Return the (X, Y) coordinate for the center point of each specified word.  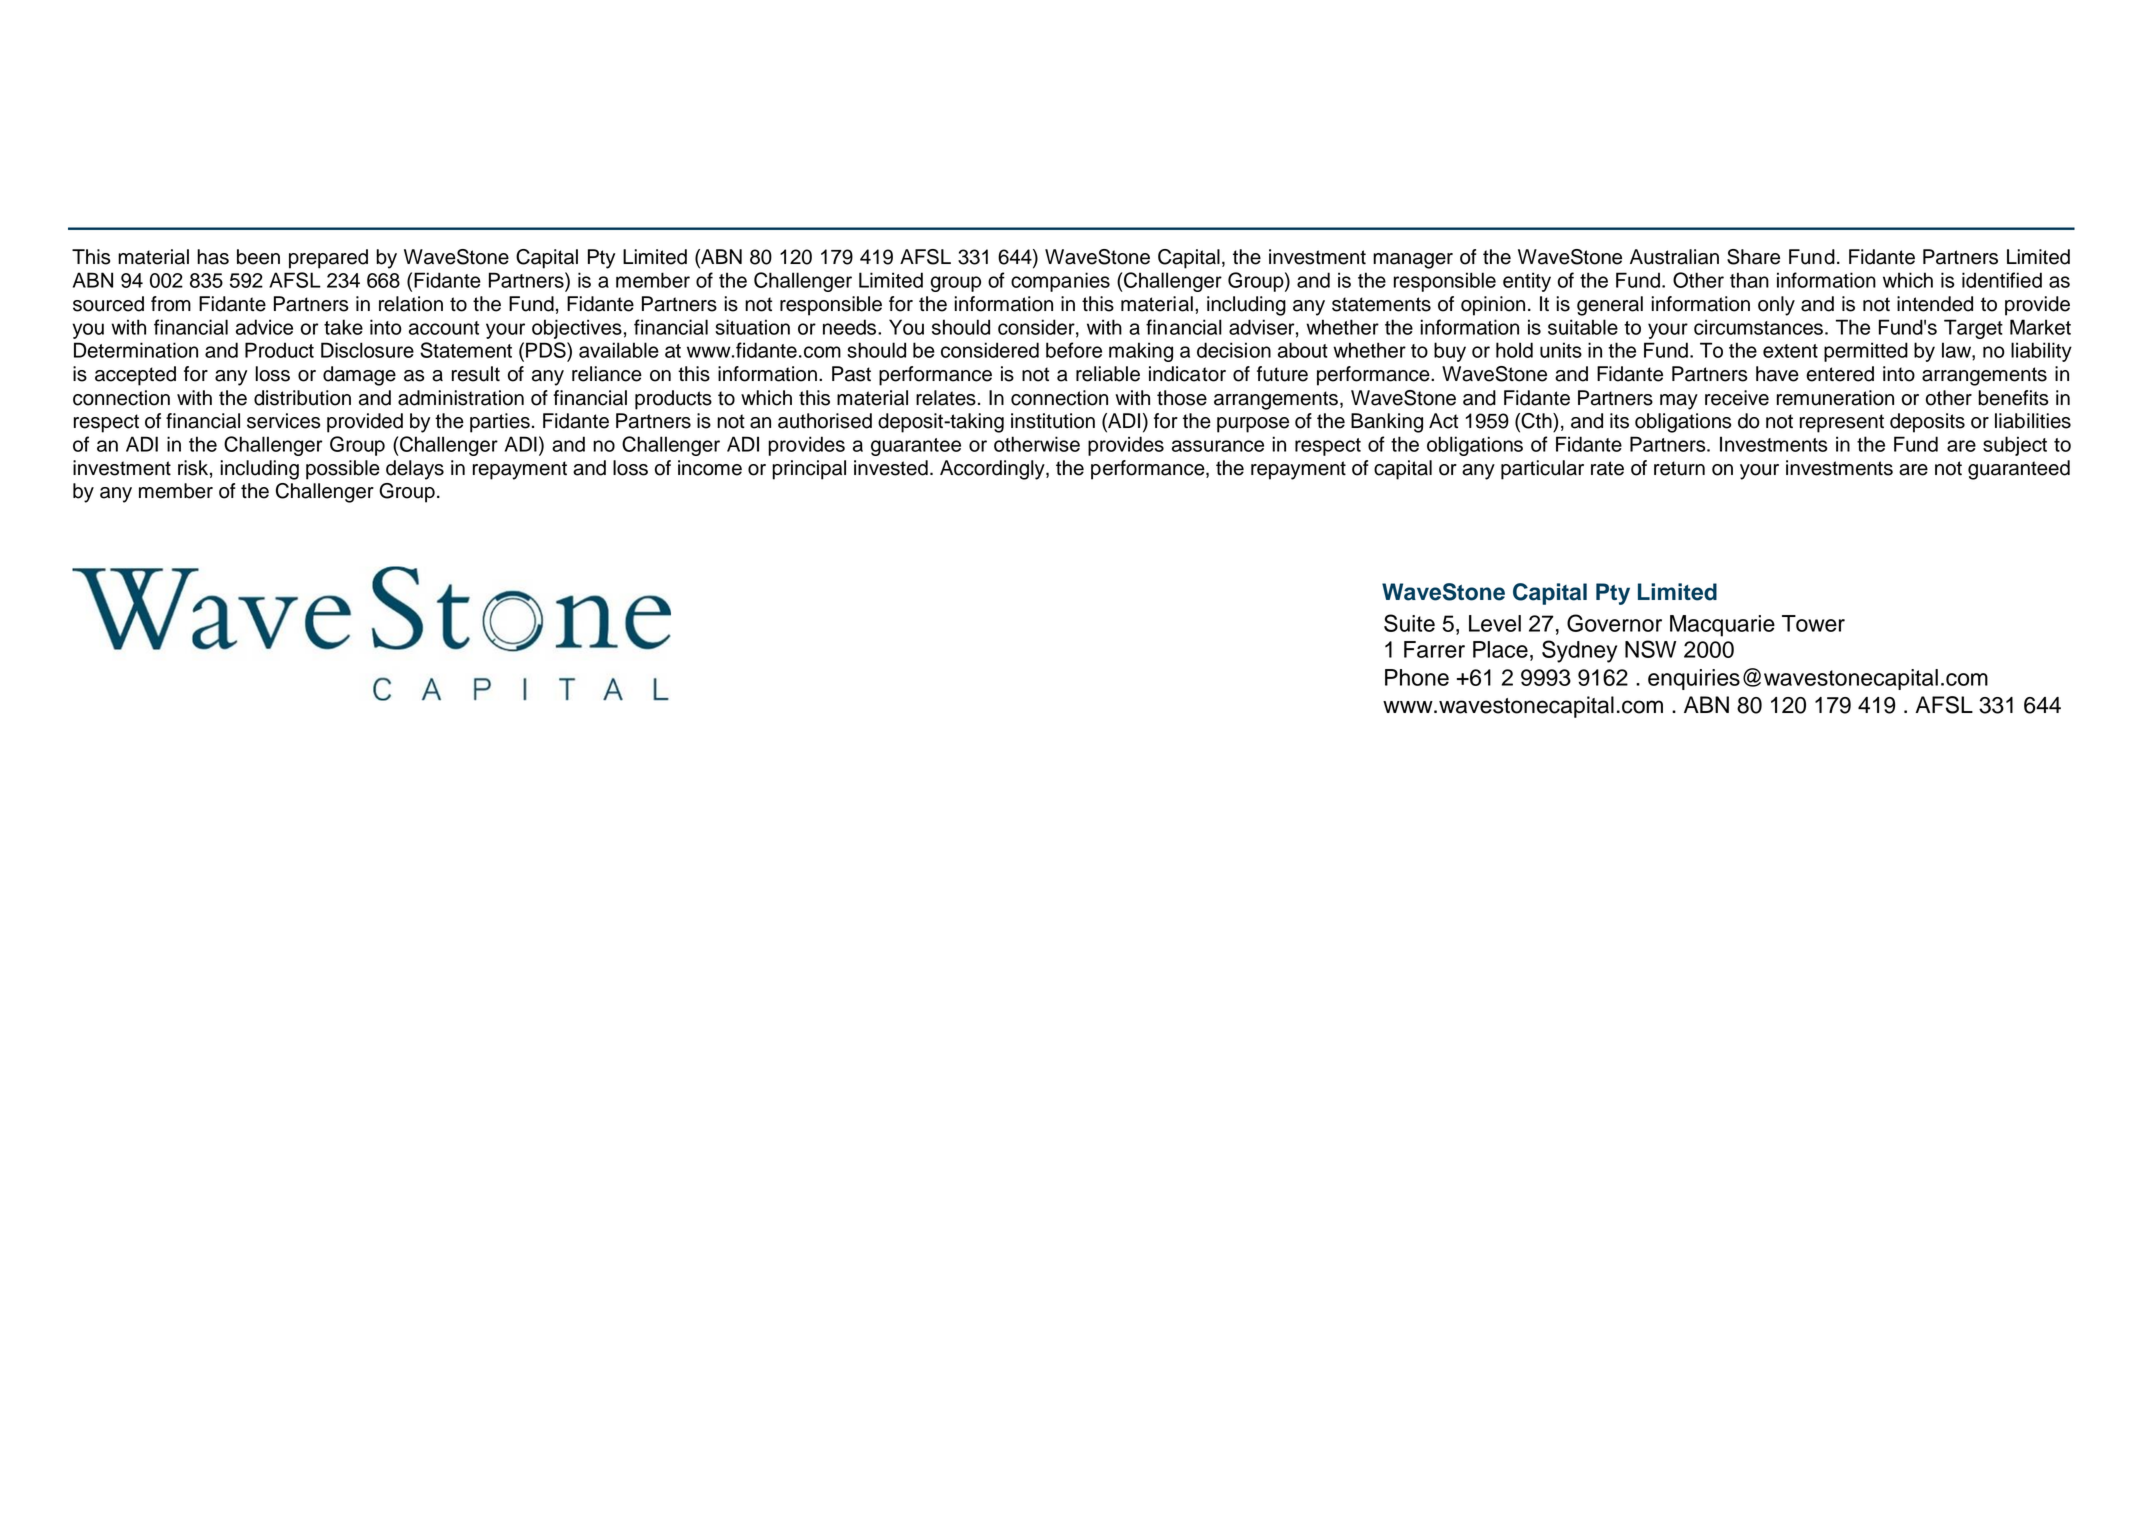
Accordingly (993, 470)
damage (359, 376)
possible (343, 470)
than (1749, 280)
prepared (328, 259)
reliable (1108, 374)
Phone (1417, 677)
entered (1840, 374)
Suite (1409, 623)
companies (1060, 282)
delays (415, 470)
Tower (1813, 623)
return (1679, 468)
